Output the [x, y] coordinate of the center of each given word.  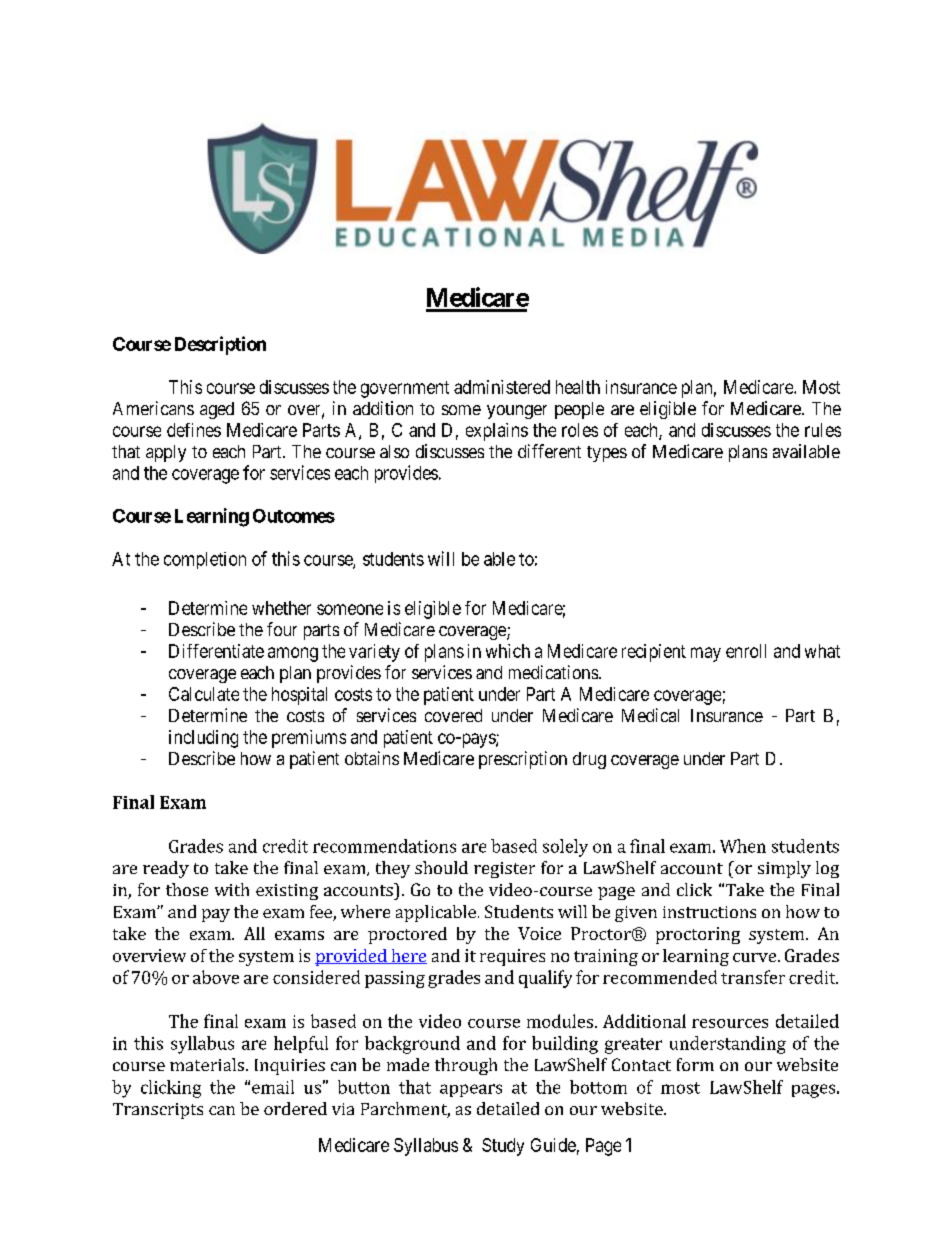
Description [220, 345]
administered [502, 387]
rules [823, 430]
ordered [295, 1108]
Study [503, 1147]
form [695, 1064]
